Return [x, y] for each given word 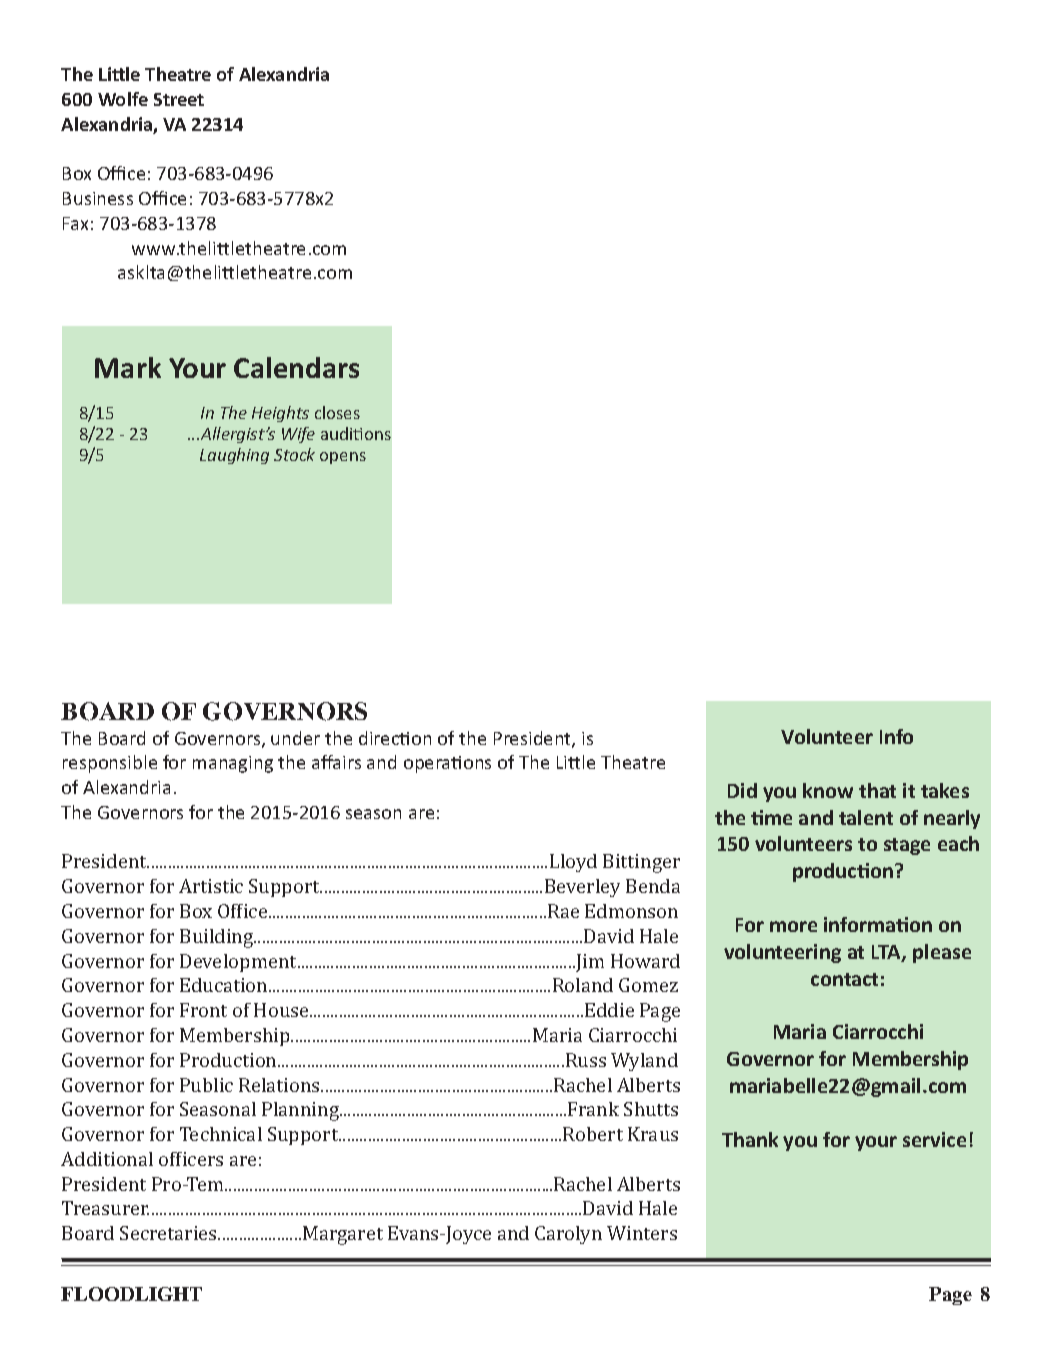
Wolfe [123, 99]
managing [233, 764]
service [934, 1139]
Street [179, 99]
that [877, 790]
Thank [750, 1139]
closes [337, 412]
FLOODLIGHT [131, 1294]
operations [447, 764]
